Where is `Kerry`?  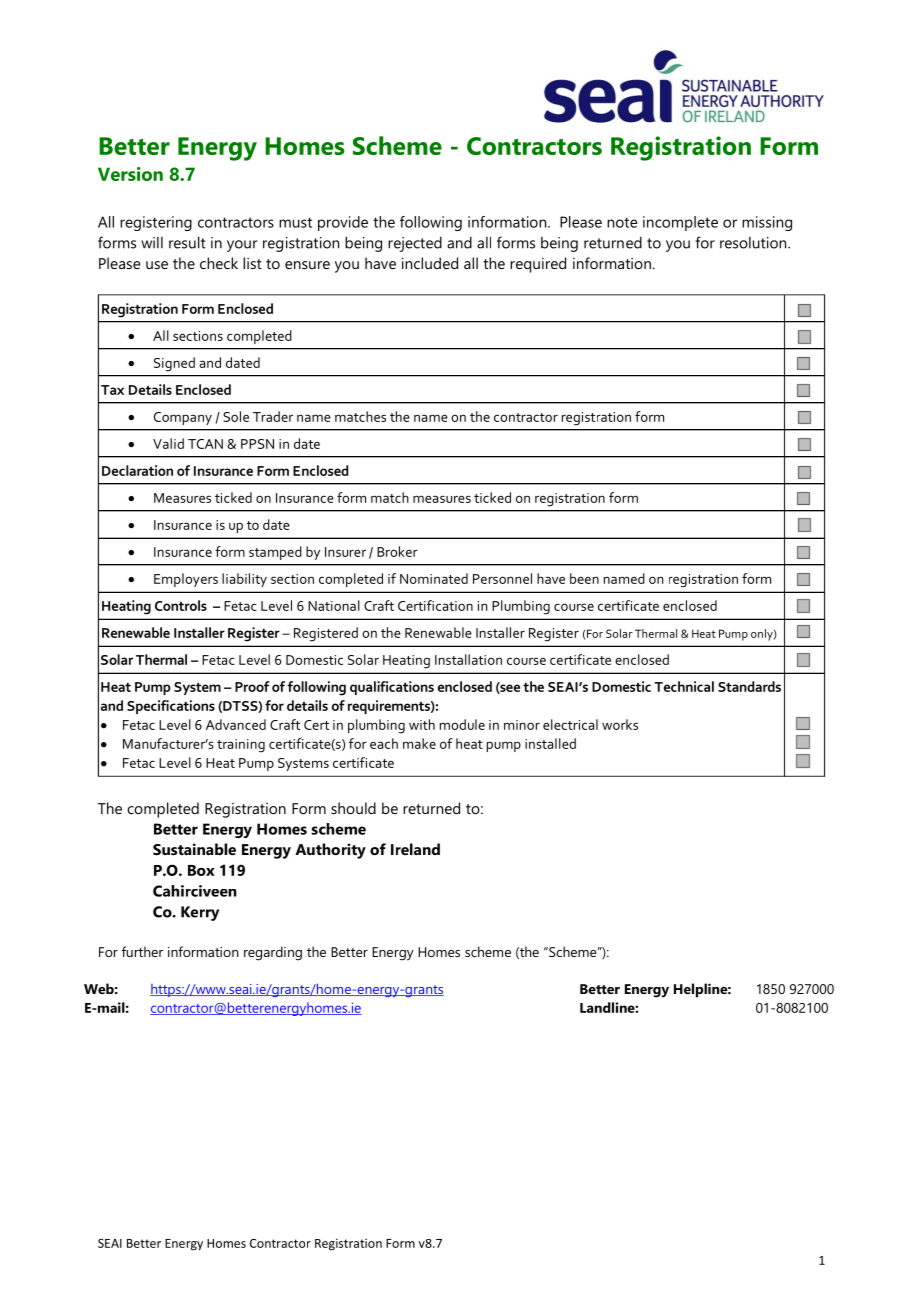
Kerry is located at coordinates (200, 913).
